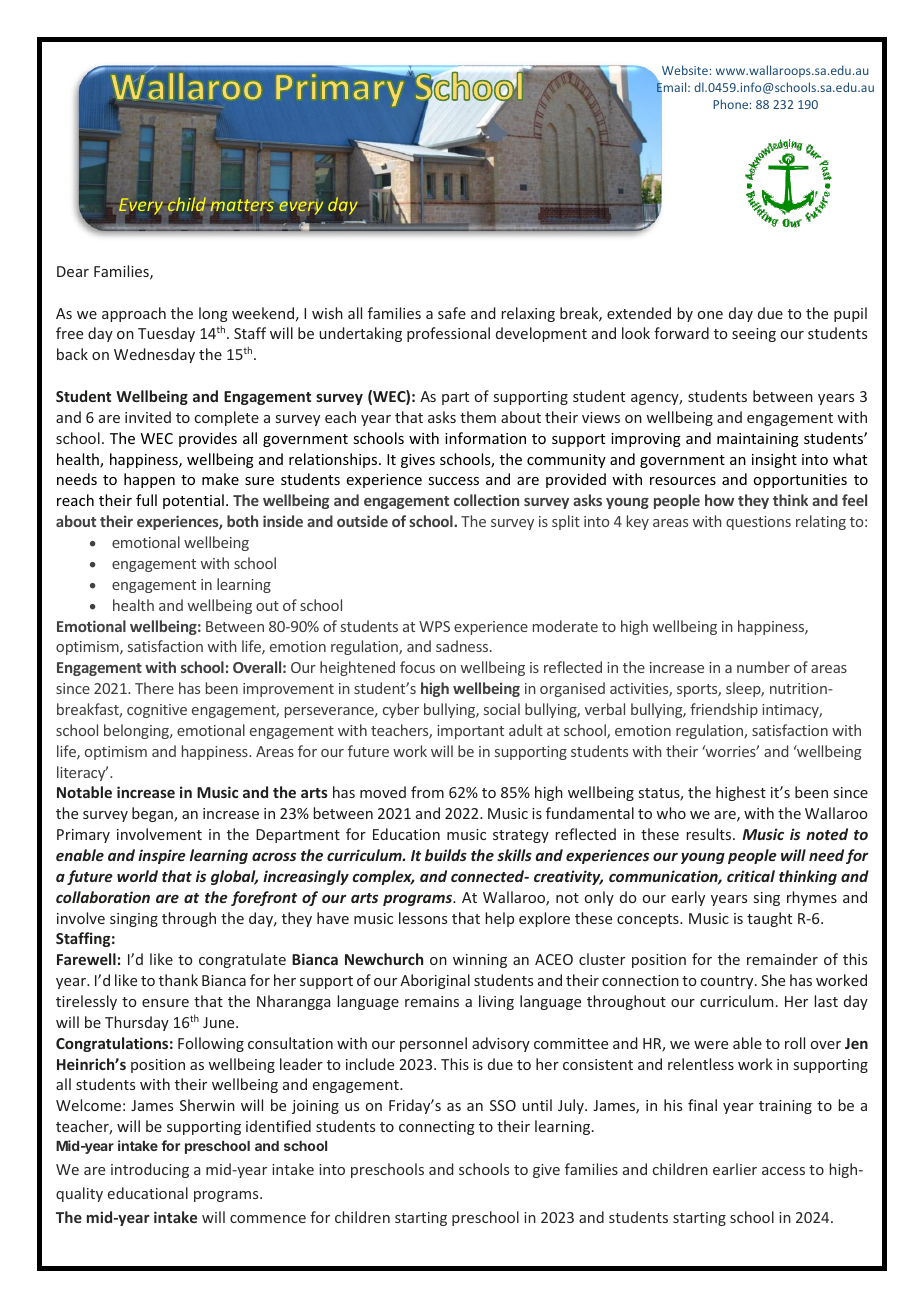  Describe the element at coordinates (763, 667) in the screenshot. I see `number` at that location.
